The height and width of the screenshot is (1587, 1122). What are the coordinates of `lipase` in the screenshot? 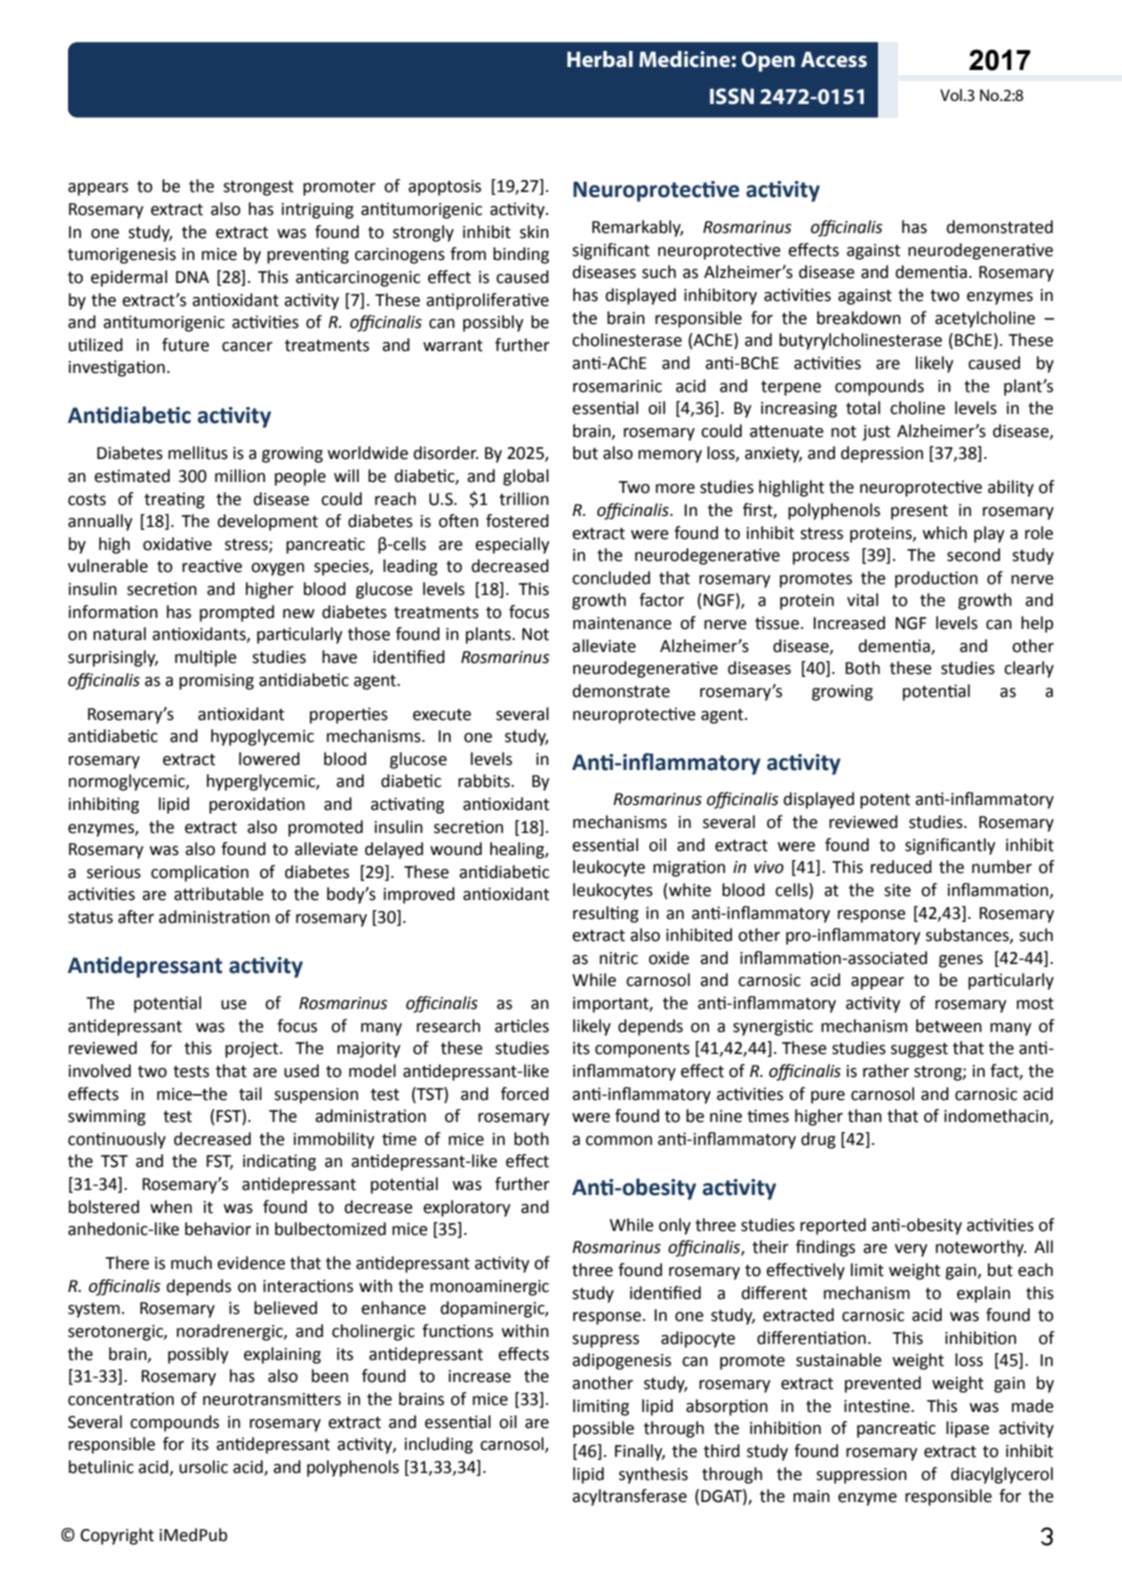 It's located at (967, 1429).
